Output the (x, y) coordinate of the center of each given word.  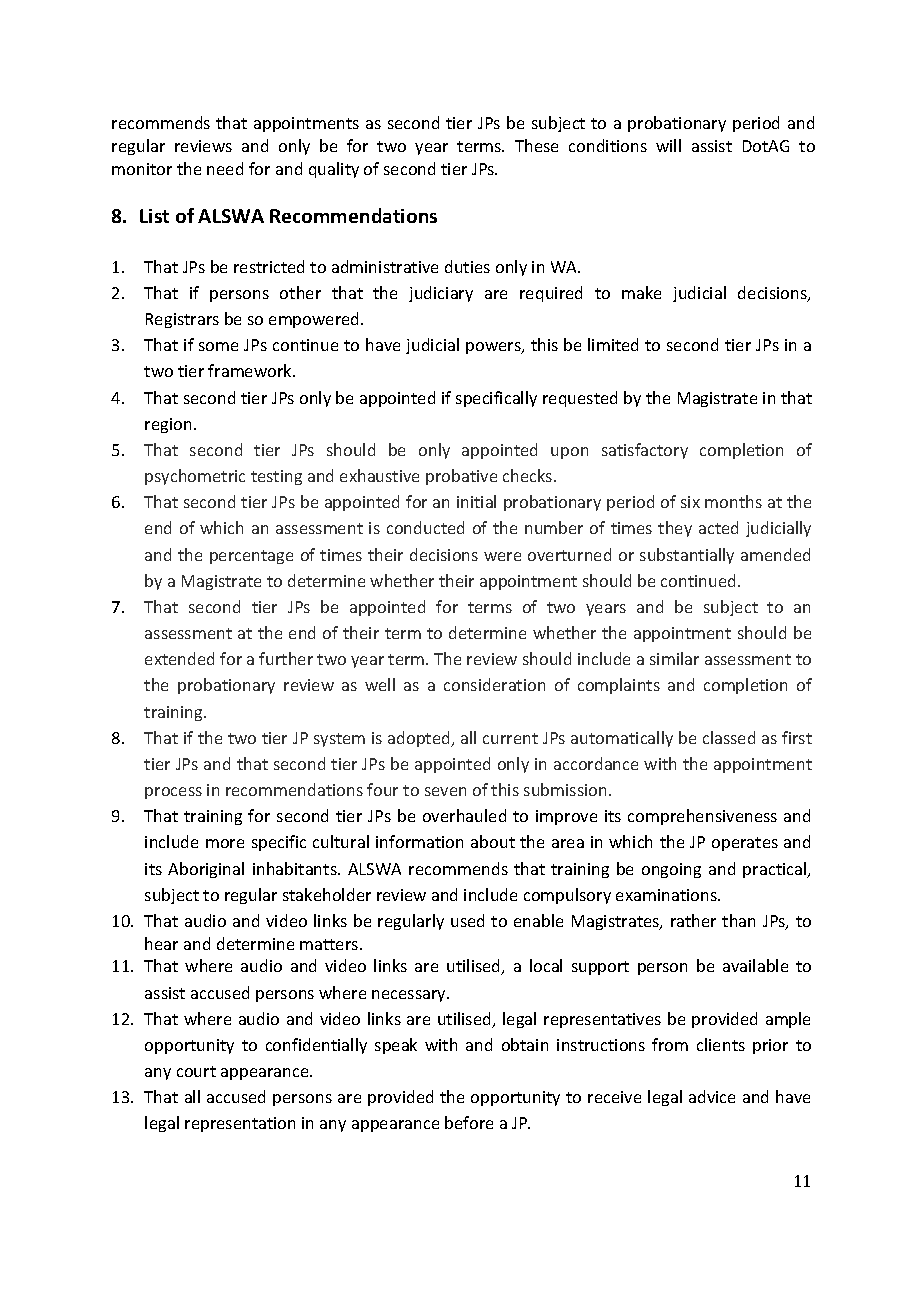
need (225, 168)
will (668, 145)
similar (674, 658)
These (536, 145)
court (196, 1071)
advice (712, 1096)
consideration (494, 684)
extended (179, 658)
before (469, 1122)
